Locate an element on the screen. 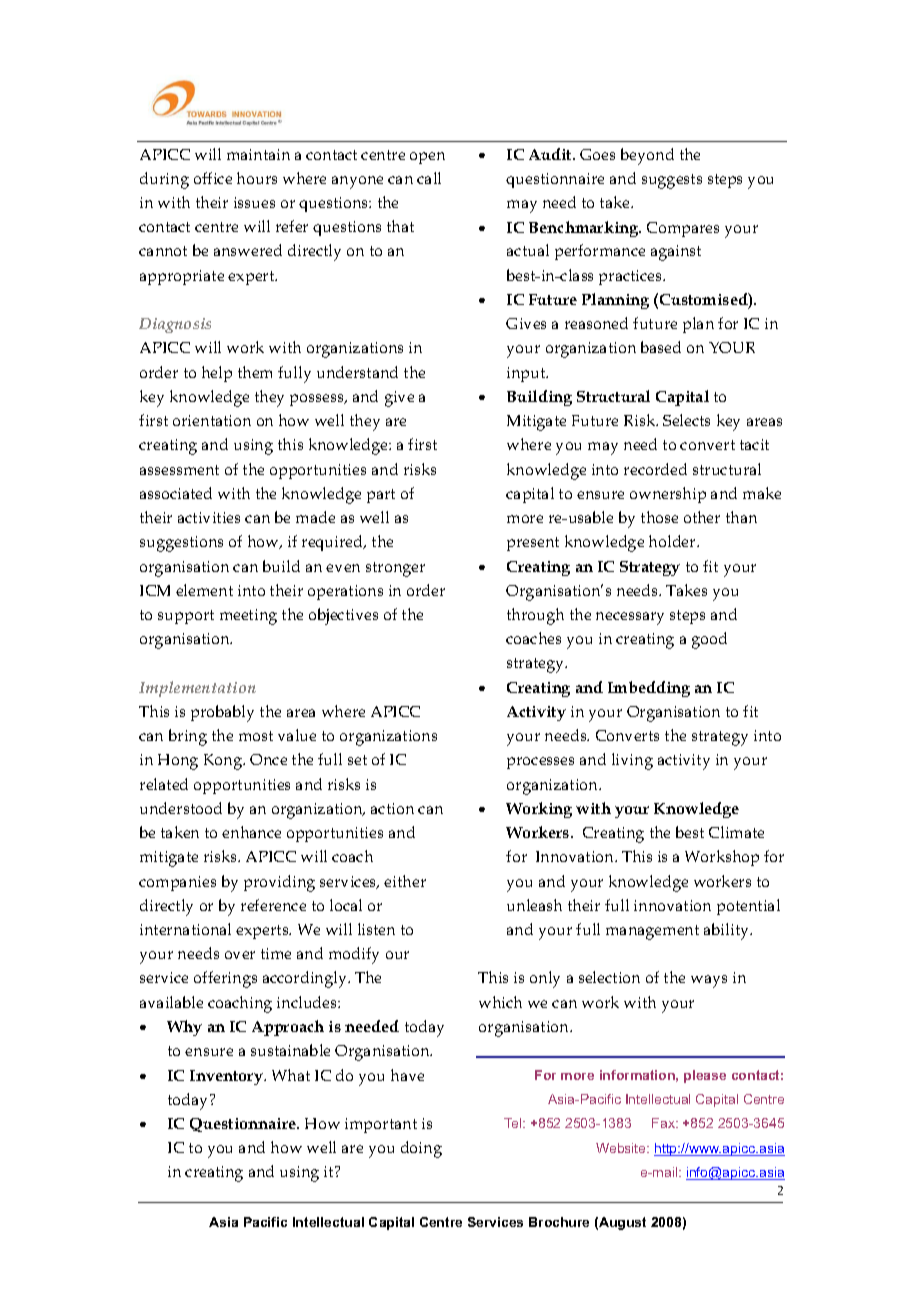 This screenshot has height=1308, width=924. Inventory is located at coordinates (227, 1077).
